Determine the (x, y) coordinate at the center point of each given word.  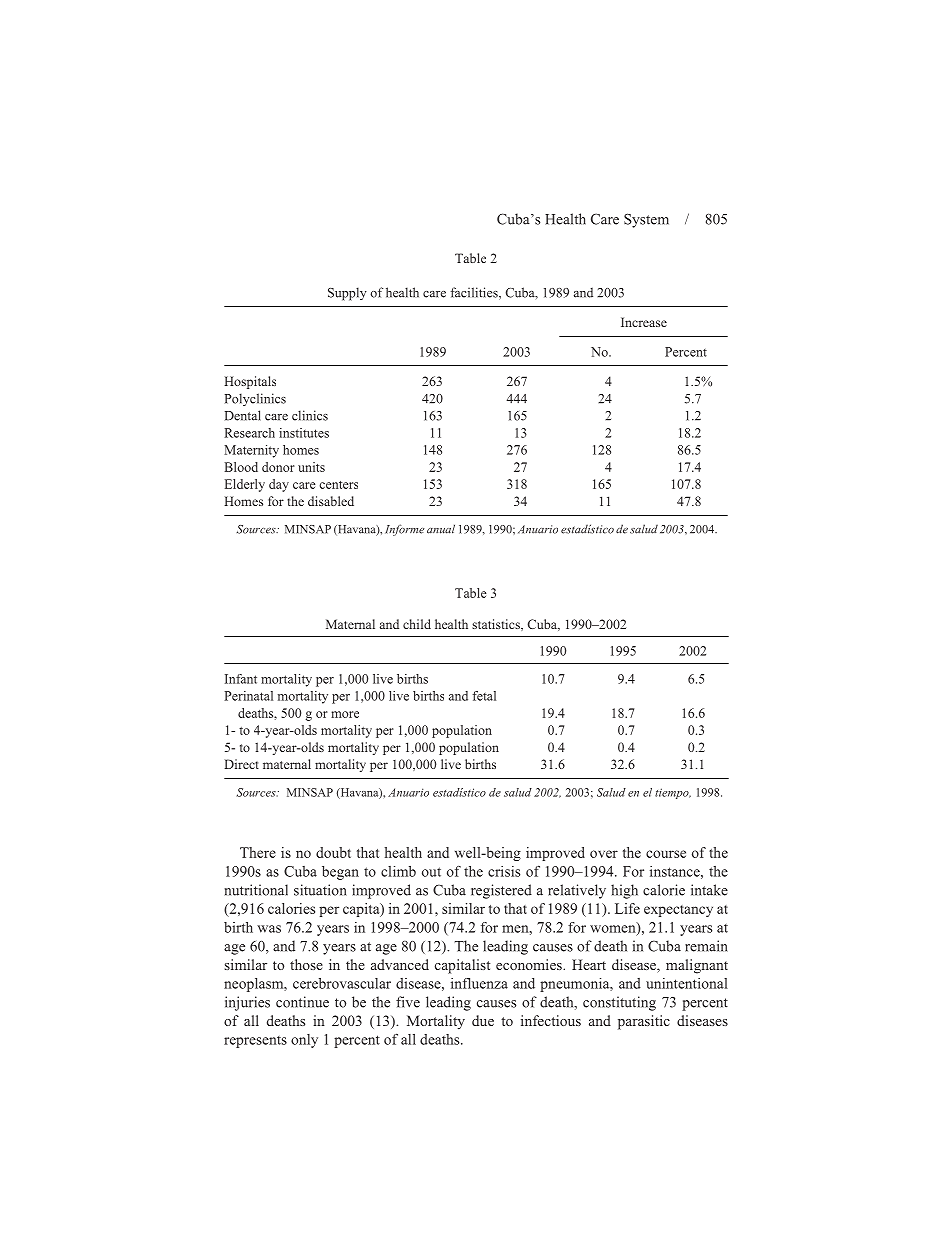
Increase (644, 322)
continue (302, 1002)
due (483, 1020)
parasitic (644, 1022)
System (646, 220)
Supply (347, 294)
